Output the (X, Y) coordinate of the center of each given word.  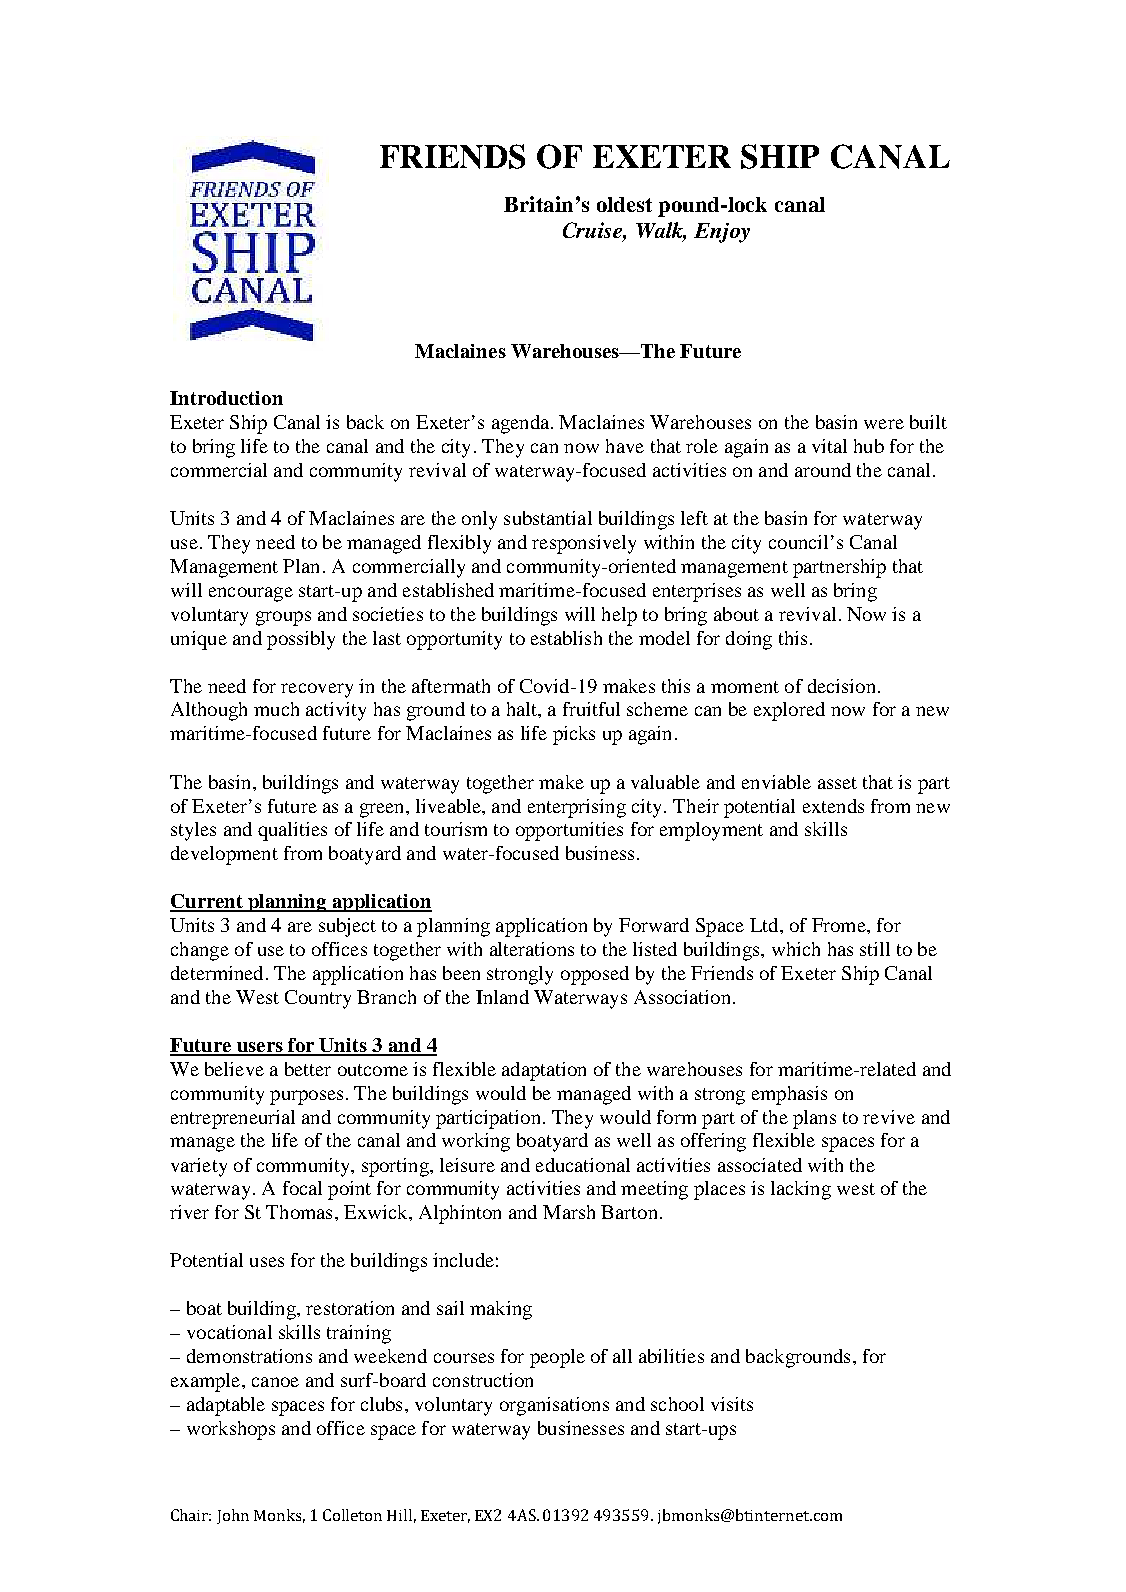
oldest (624, 204)
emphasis (789, 1095)
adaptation (544, 1071)
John (233, 1516)
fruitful (591, 709)
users (260, 1048)
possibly (301, 640)
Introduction (226, 398)
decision (841, 686)
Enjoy (722, 233)
